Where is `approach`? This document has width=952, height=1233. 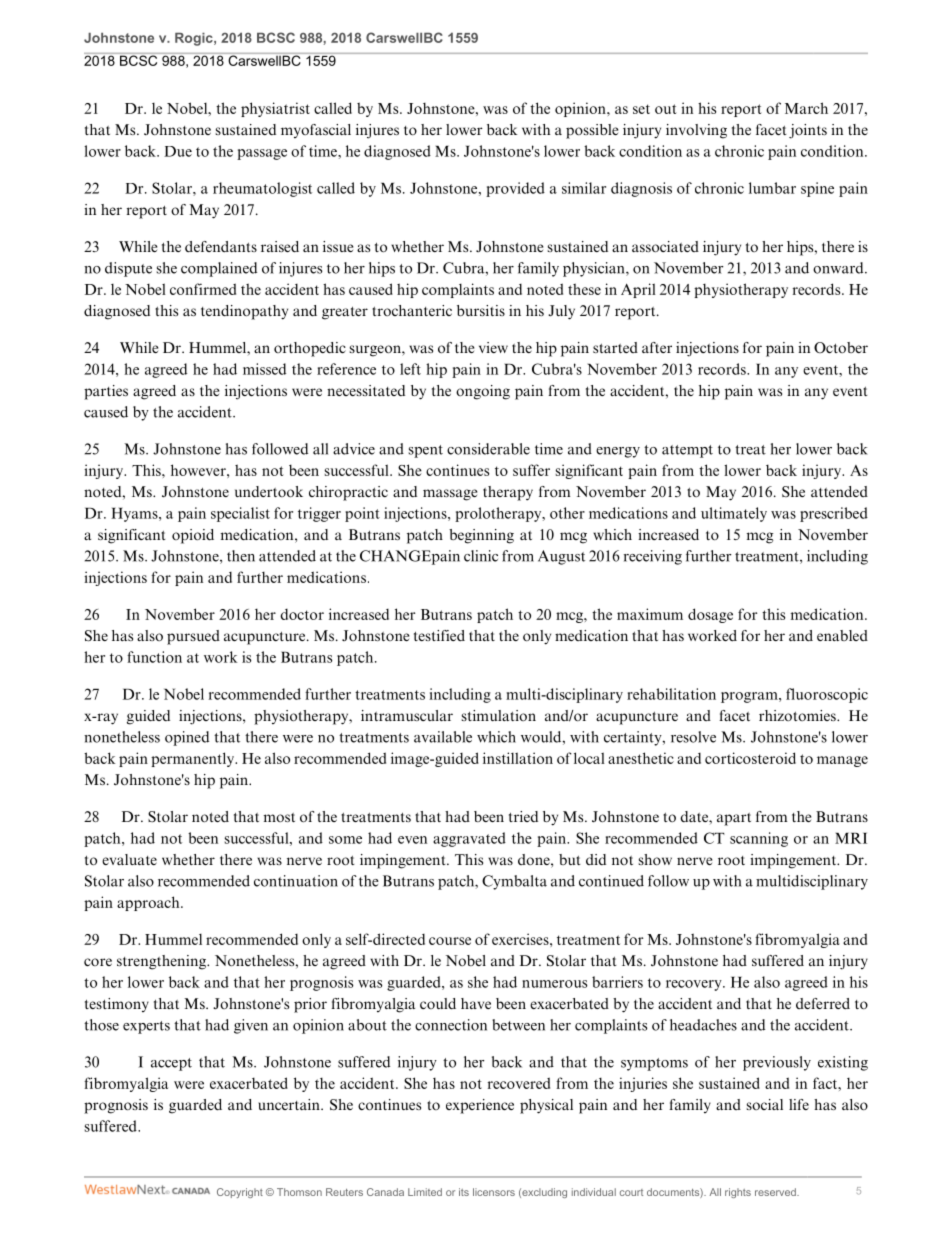 approach is located at coordinates (149, 903).
